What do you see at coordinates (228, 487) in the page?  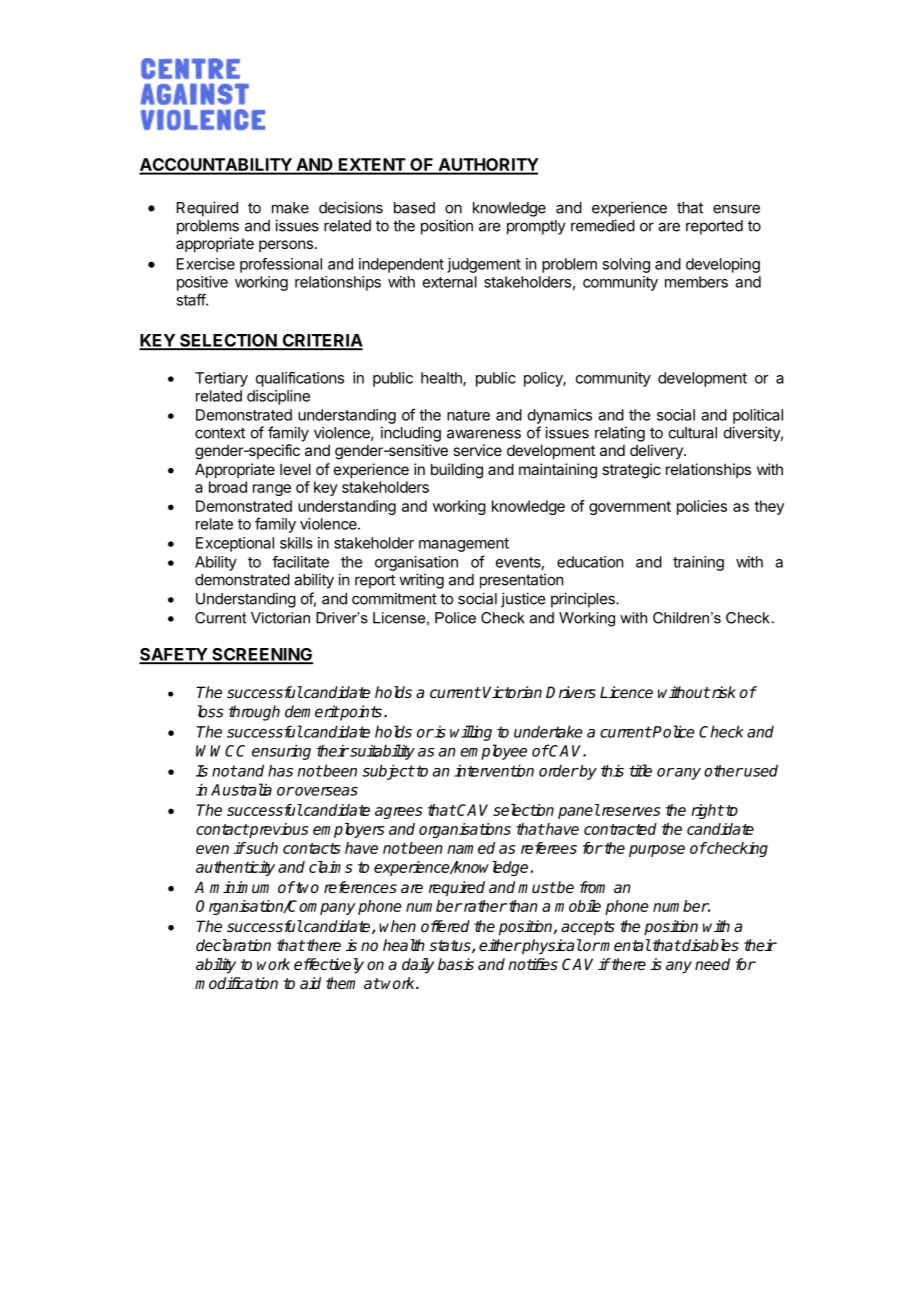 I see `broad` at bounding box center [228, 487].
